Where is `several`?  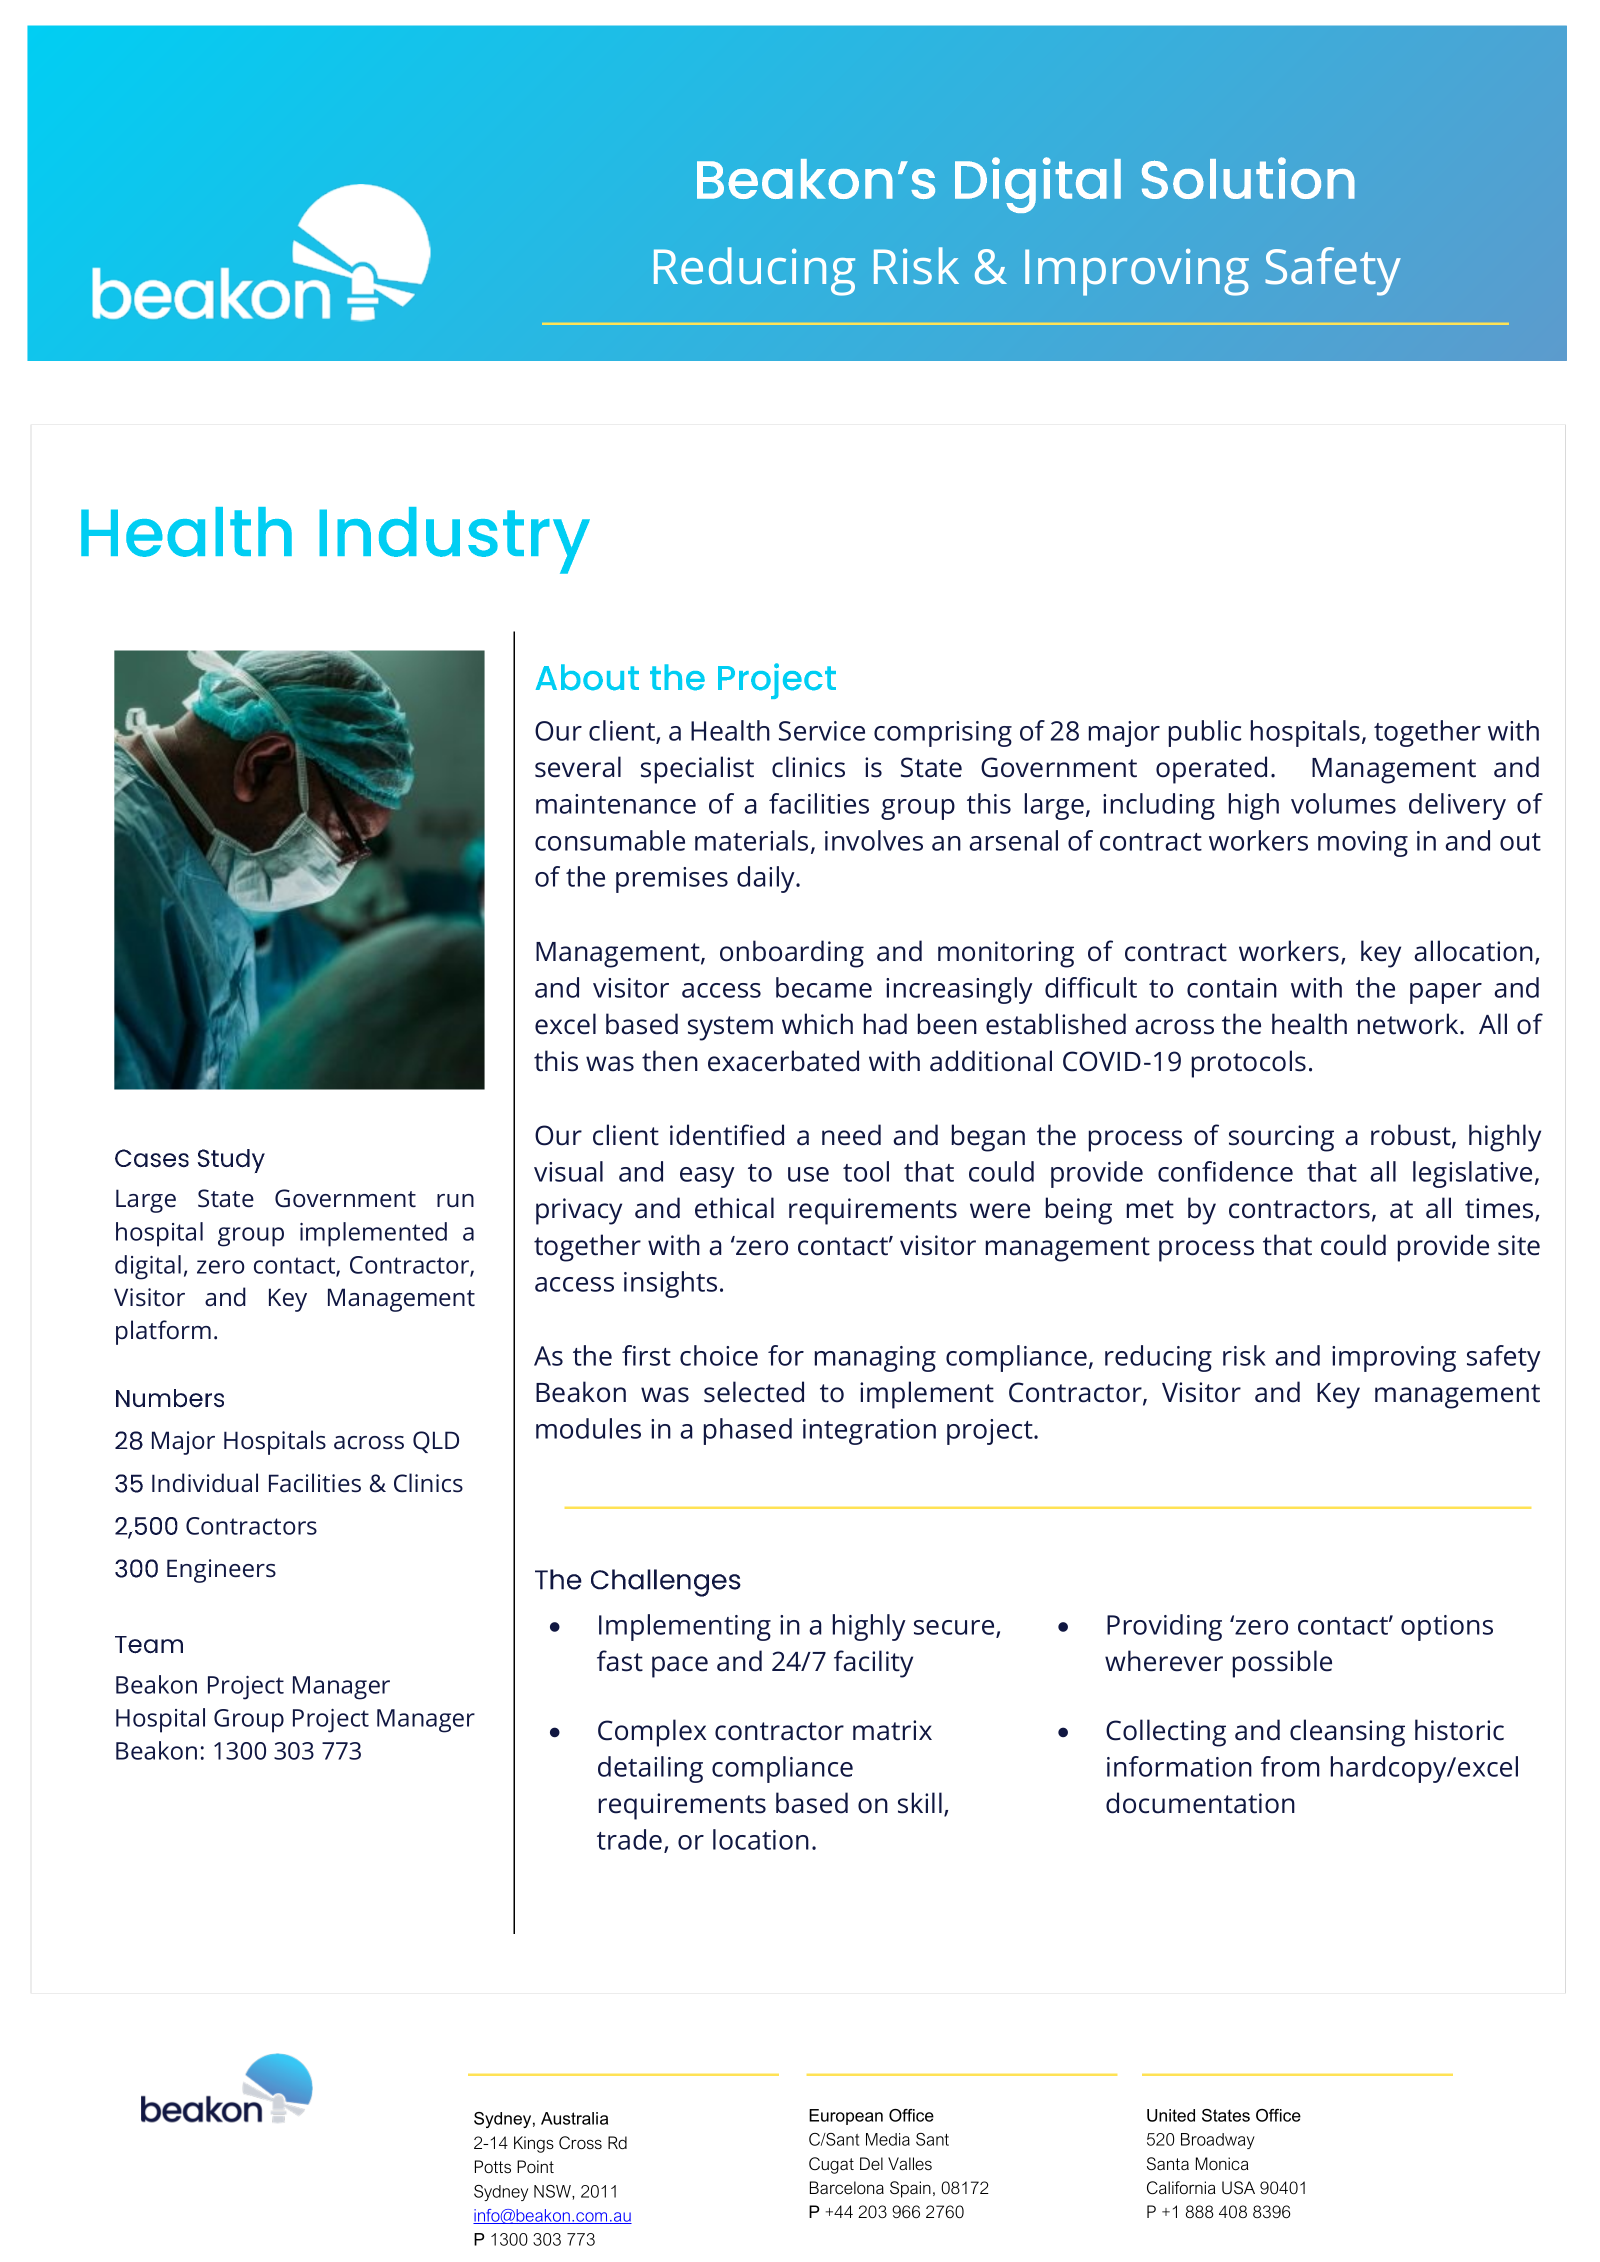
several is located at coordinates (578, 767).
